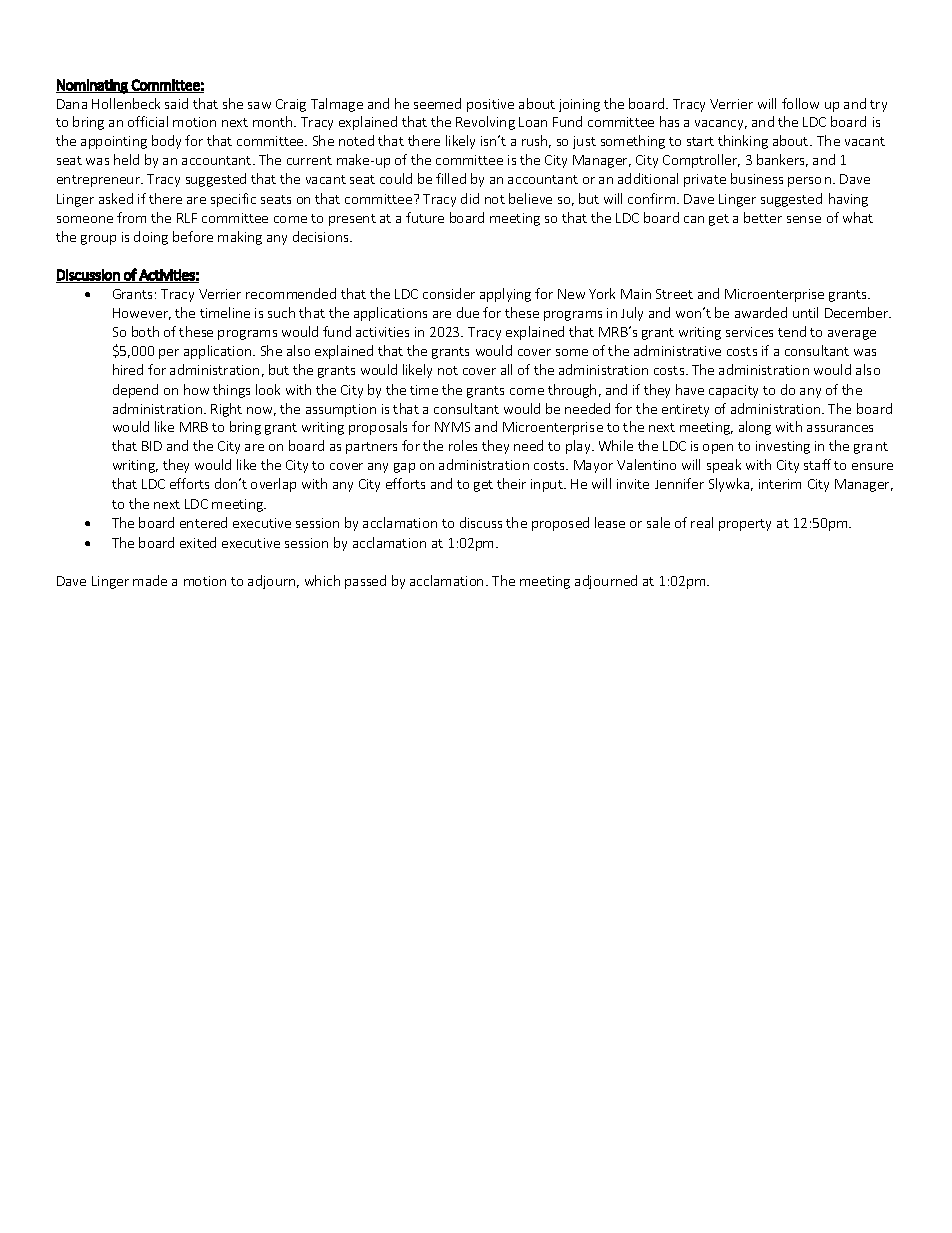 This page has height=1233, width=952. I want to click on positive, so click(490, 105).
